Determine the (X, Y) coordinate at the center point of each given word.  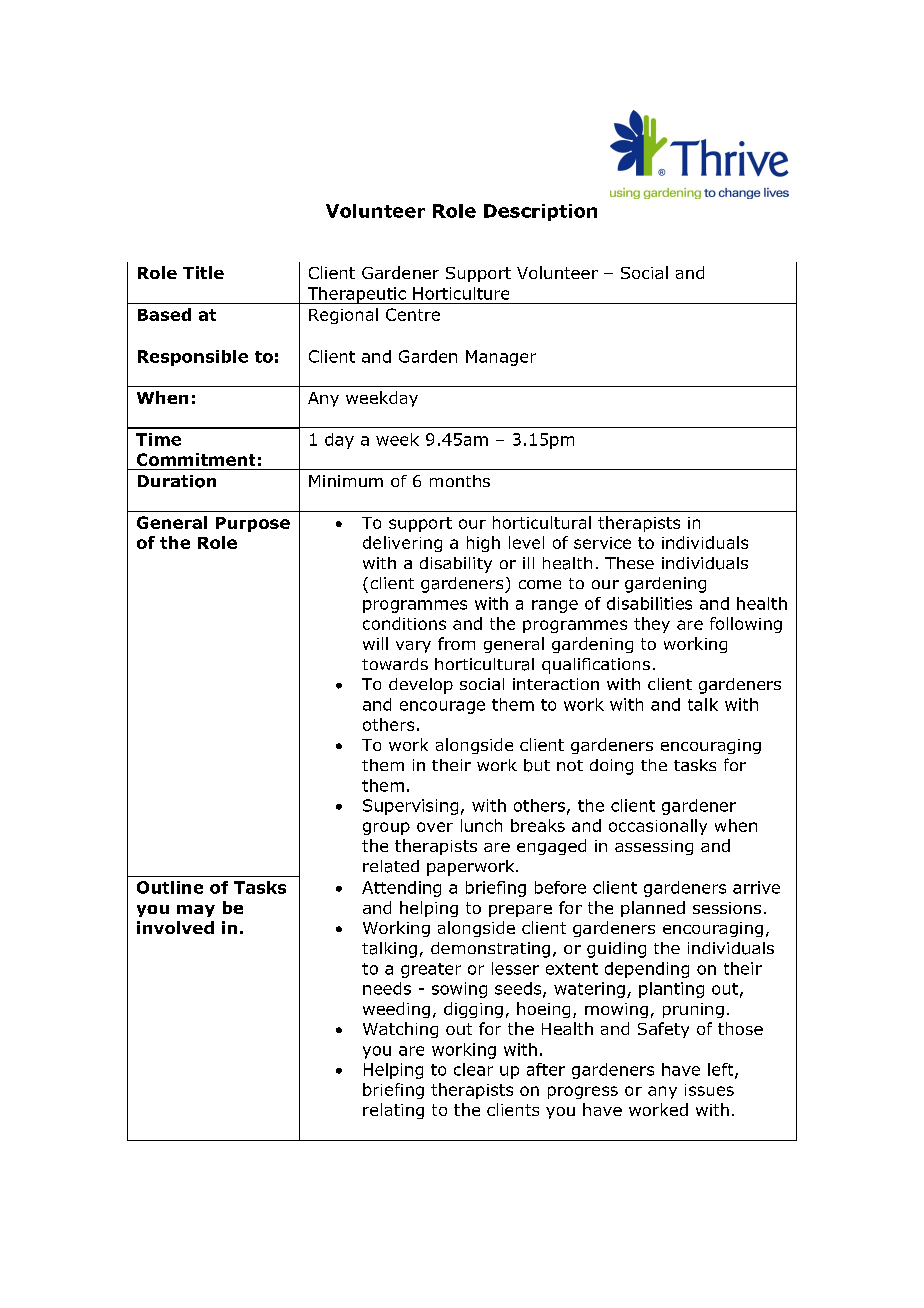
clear (473, 1069)
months (460, 481)
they (652, 625)
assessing (654, 847)
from (456, 643)
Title (203, 272)
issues (709, 1090)
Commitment (196, 459)
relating (393, 1111)
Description (540, 212)
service (602, 543)
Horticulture (461, 293)
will (375, 643)
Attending (401, 889)
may (196, 911)
